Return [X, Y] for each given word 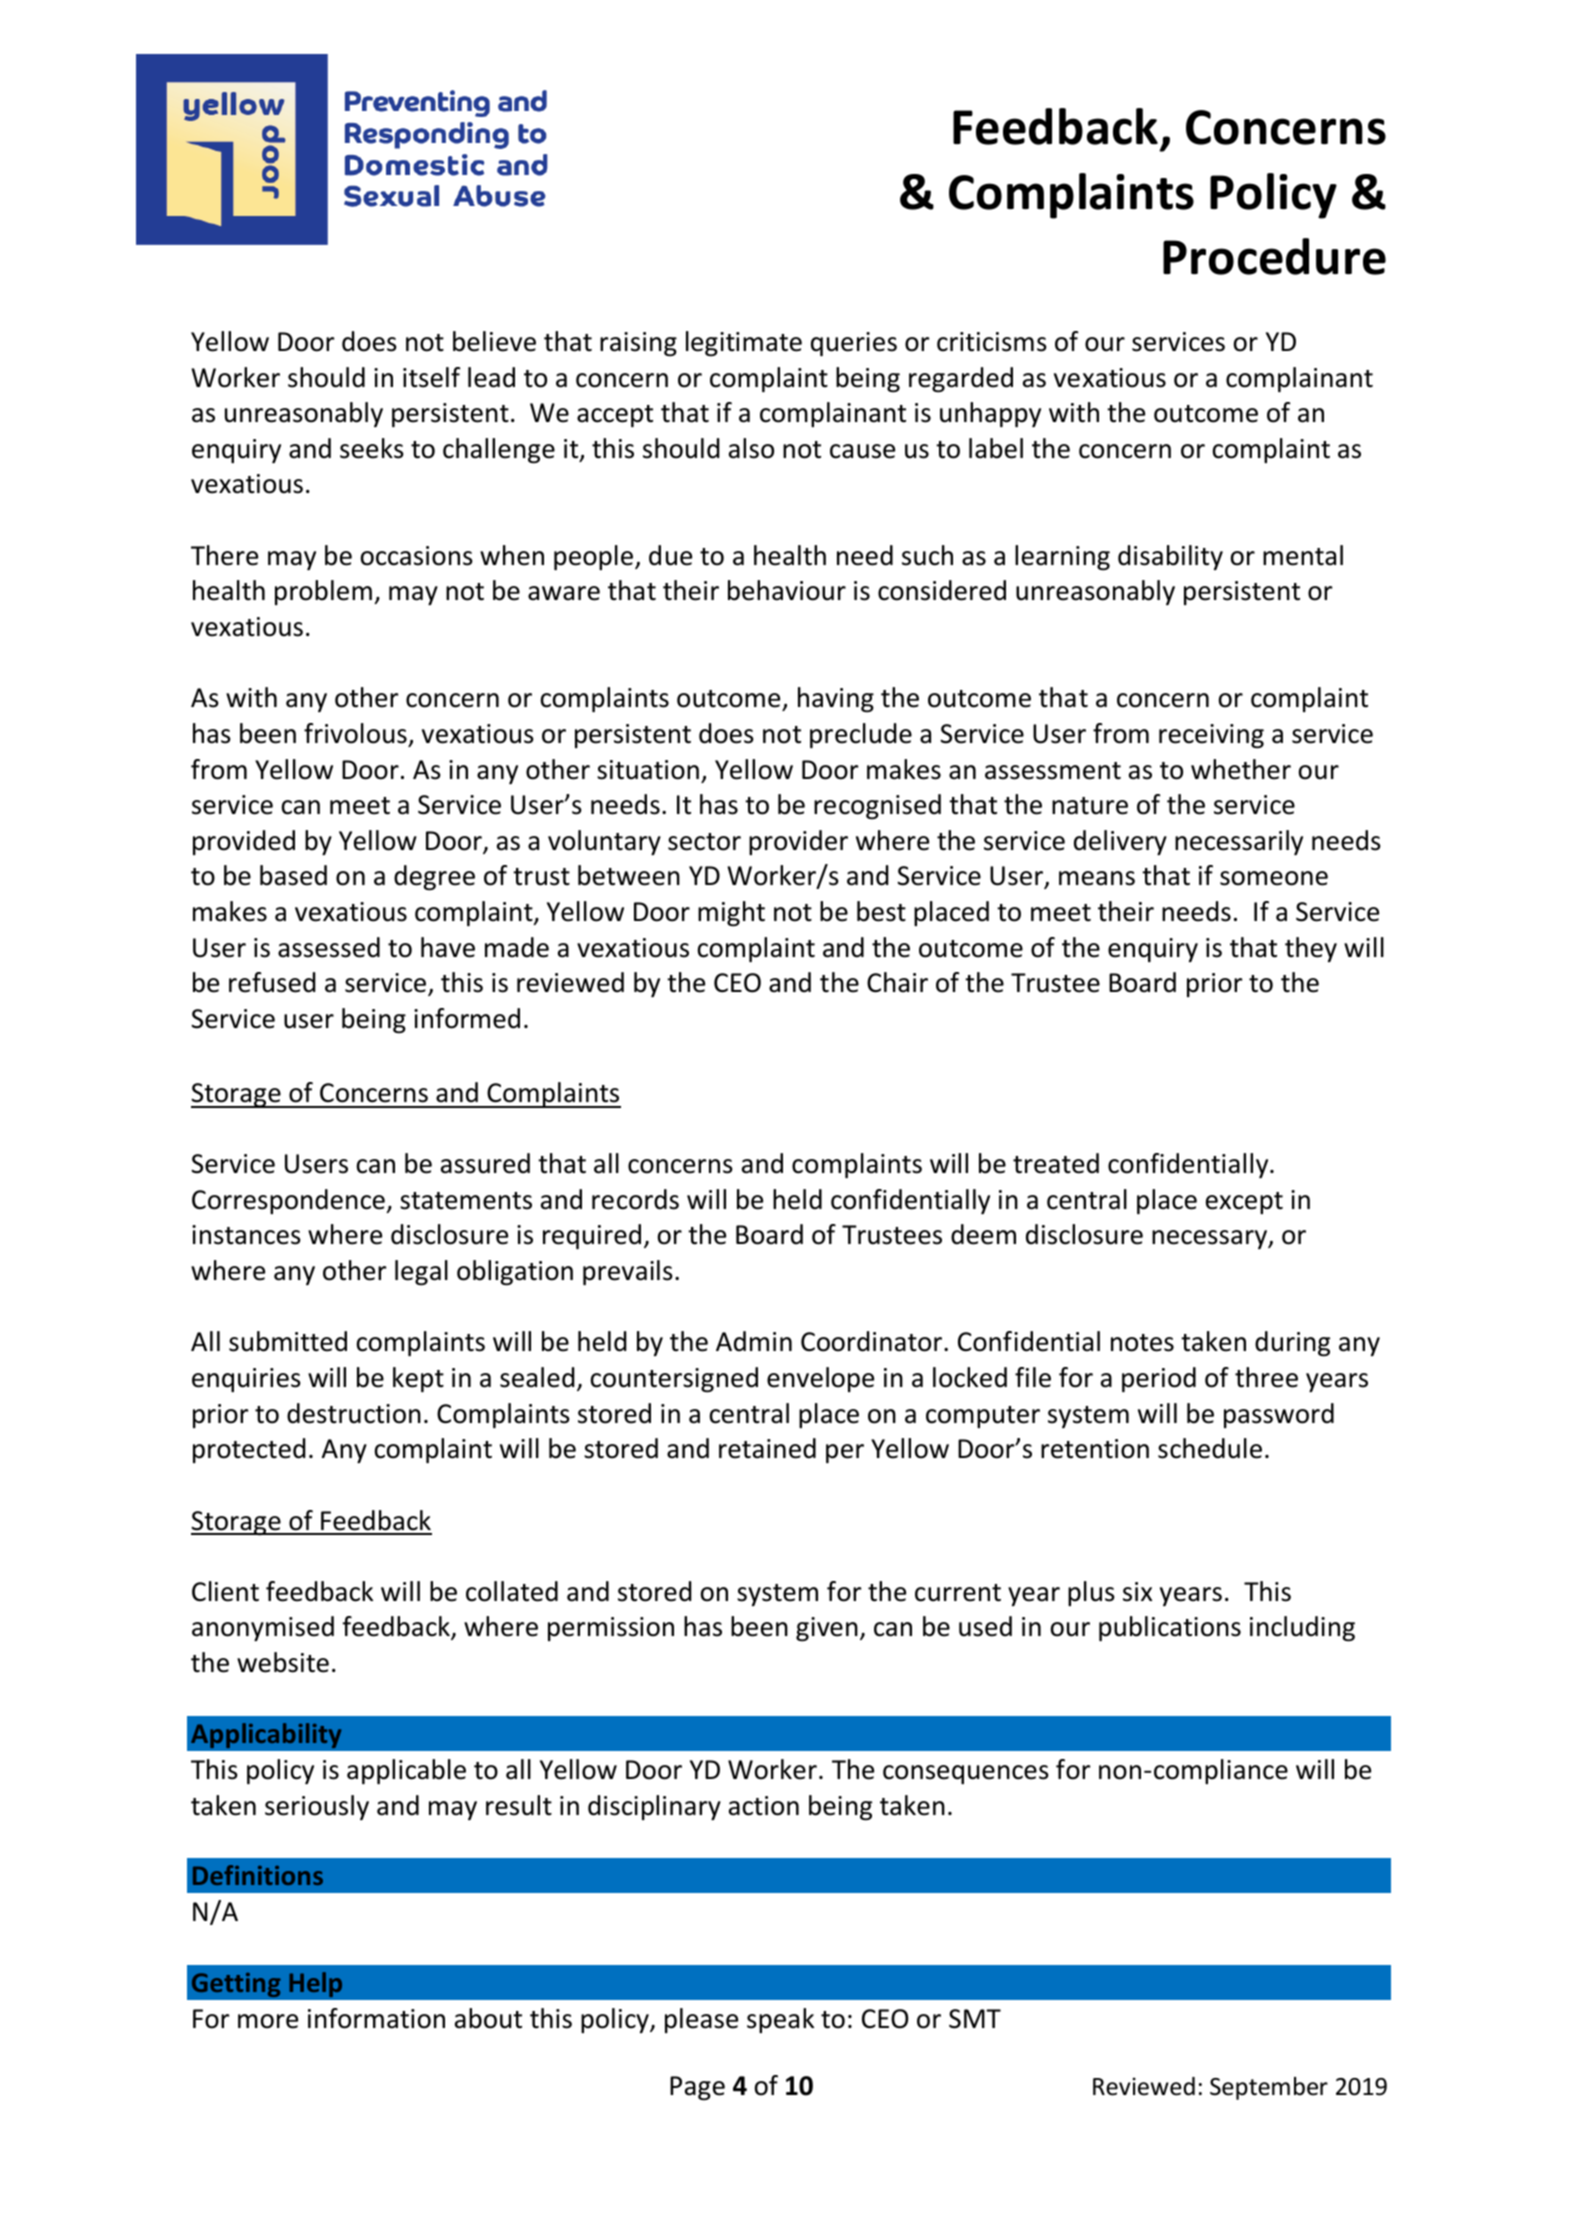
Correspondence [289, 1201]
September [1269, 2088]
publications [1170, 1628]
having [836, 700]
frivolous [355, 733]
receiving [1211, 736]
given [827, 1629]
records [635, 1199]
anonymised [263, 1628]
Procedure [1274, 256]
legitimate [744, 344]
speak [780, 2020]
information [376, 2018]
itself [432, 377]
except [1244, 1203]
